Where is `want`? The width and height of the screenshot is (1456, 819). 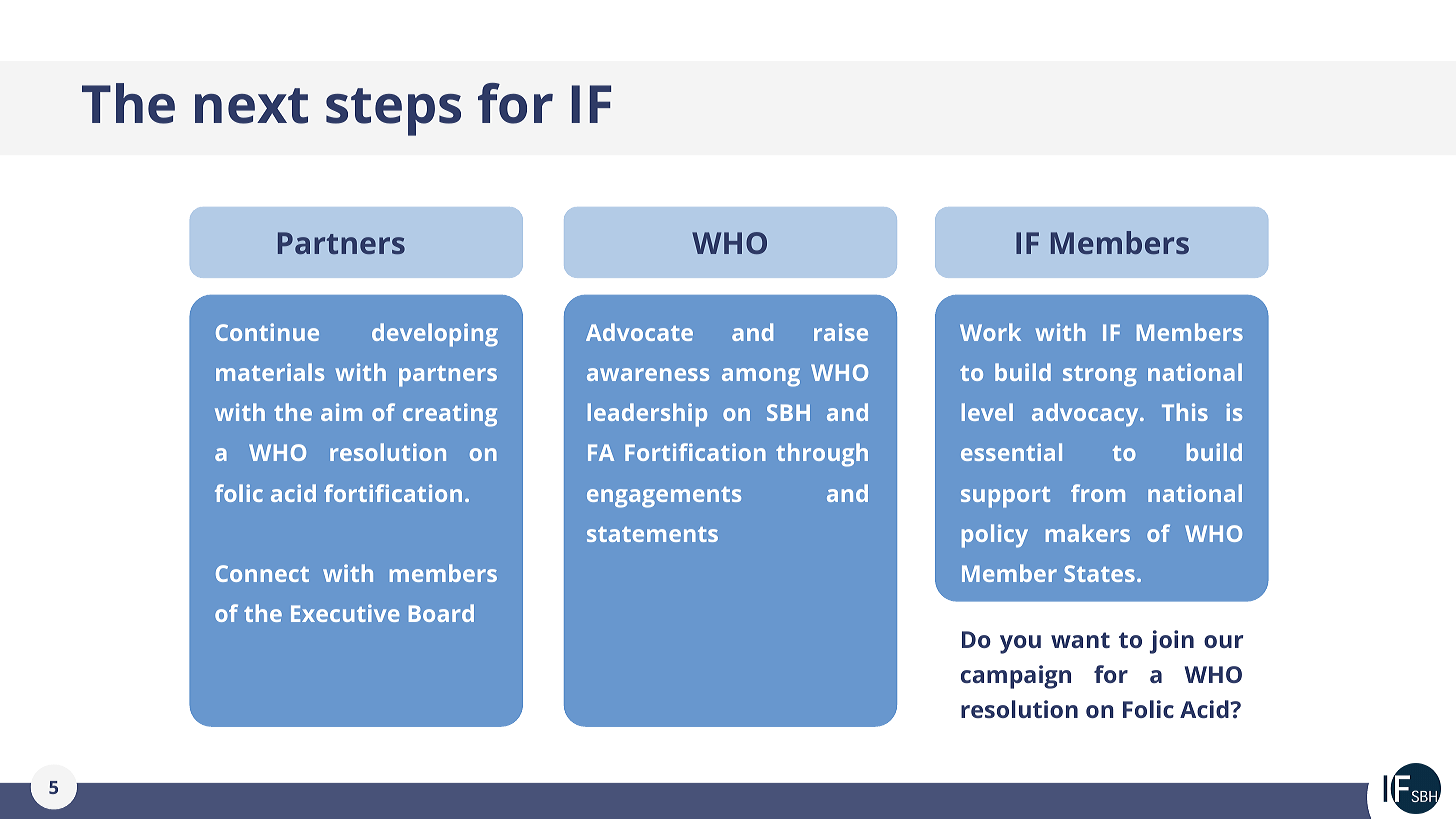
want is located at coordinates (1080, 640).
